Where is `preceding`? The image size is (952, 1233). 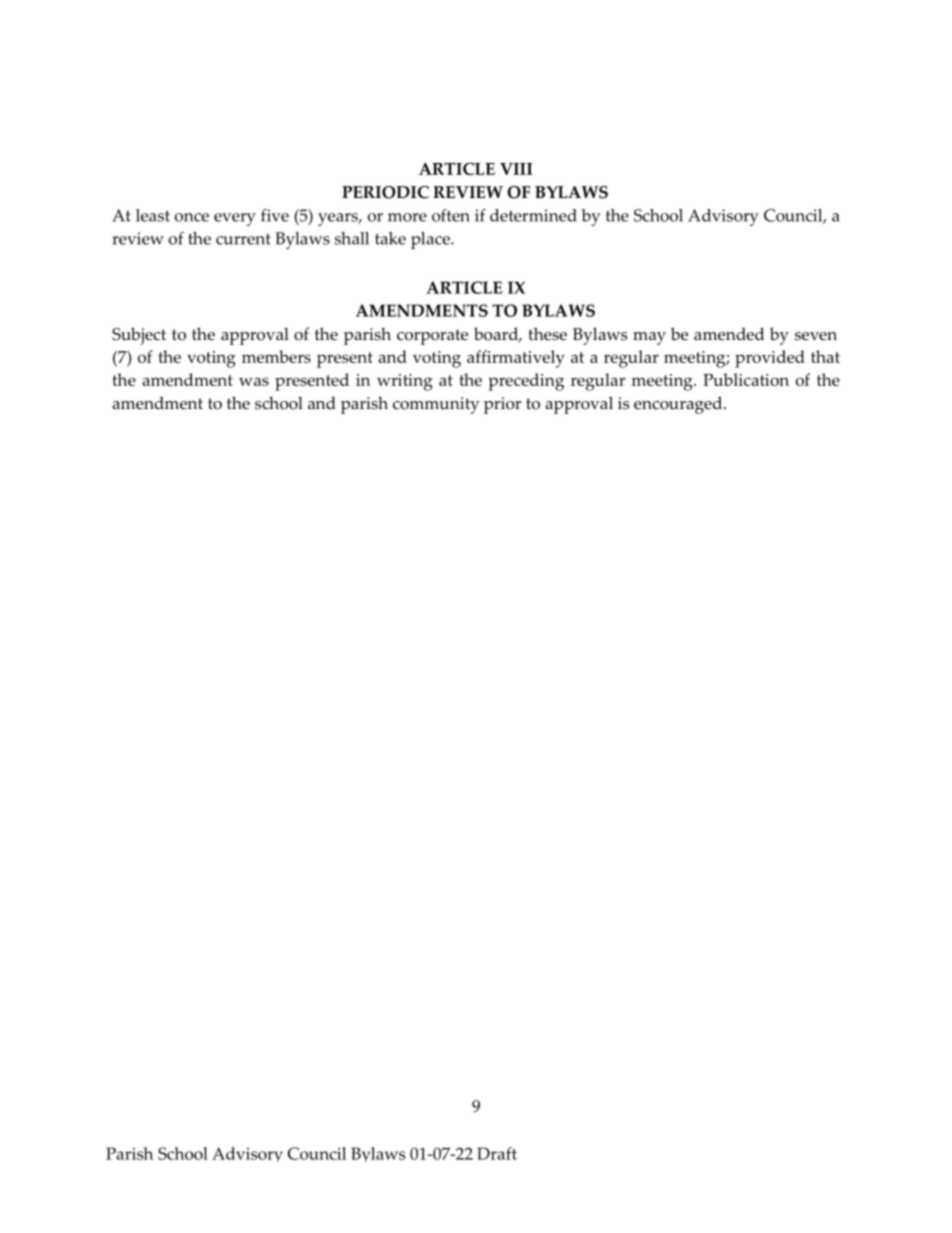 preceding is located at coordinates (526, 382).
